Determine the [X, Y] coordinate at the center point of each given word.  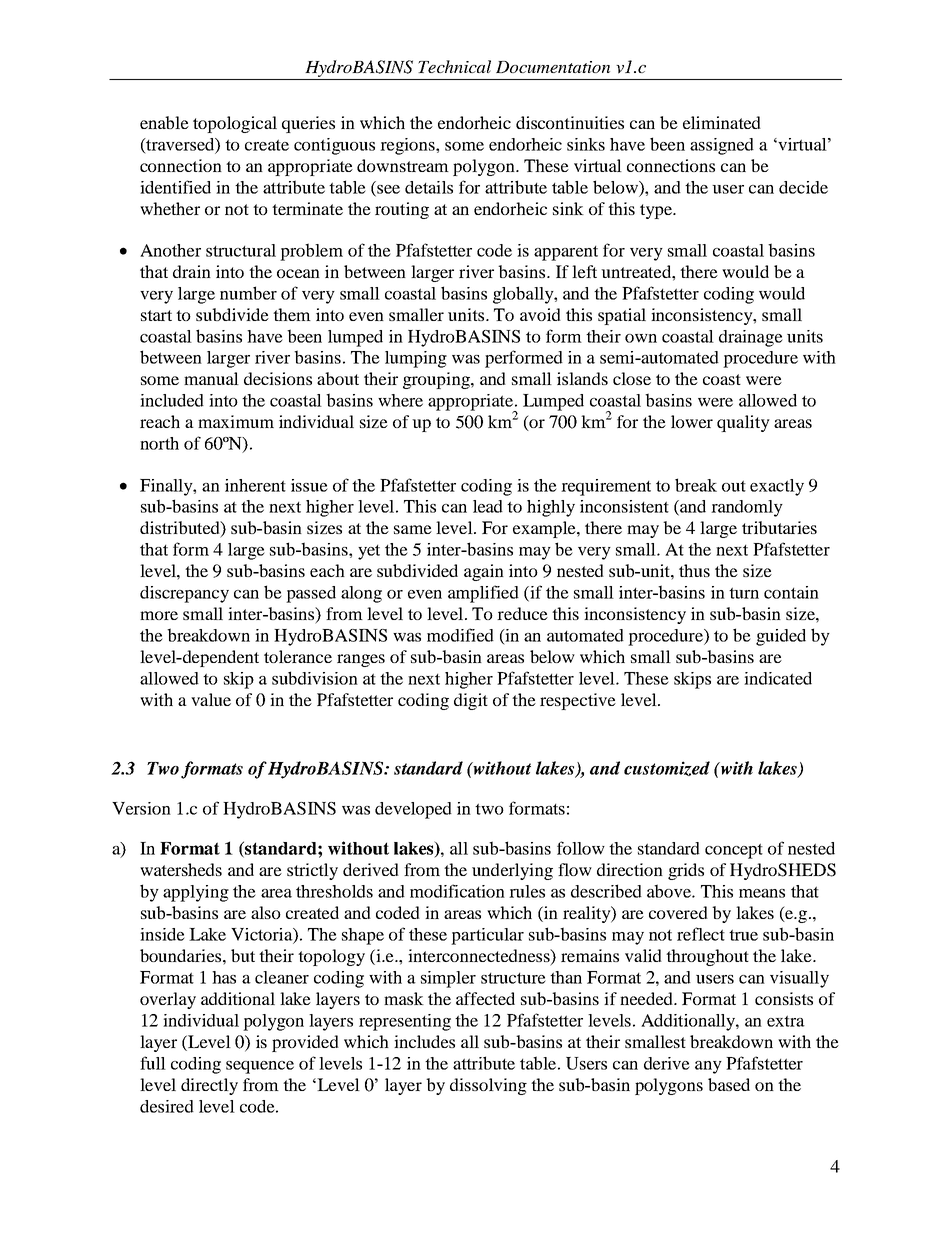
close [632, 378]
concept [734, 851]
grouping [437, 380]
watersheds [181, 869]
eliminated [722, 122]
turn [744, 593]
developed [413, 810]
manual [211, 378]
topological [235, 124]
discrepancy [184, 594]
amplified [483, 594]
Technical [454, 66]
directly [209, 1086]
